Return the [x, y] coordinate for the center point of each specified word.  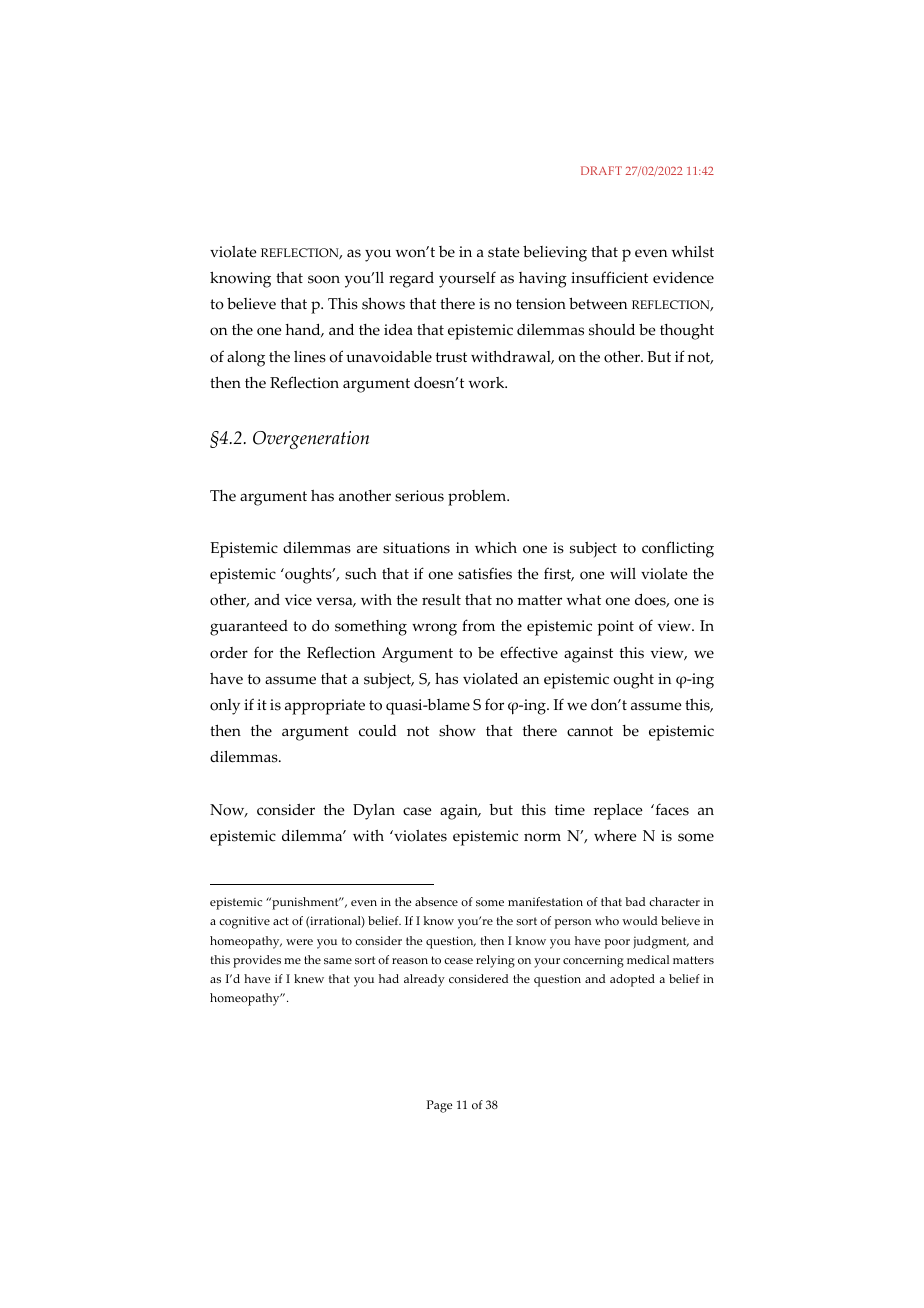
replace [618, 811]
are [367, 549]
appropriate [325, 707]
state [504, 252]
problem [478, 498]
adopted [632, 980]
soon [324, 279]
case [417, 811]
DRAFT [601, 170]
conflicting [678, 549]
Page [440, 1106]
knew [309, 978]
